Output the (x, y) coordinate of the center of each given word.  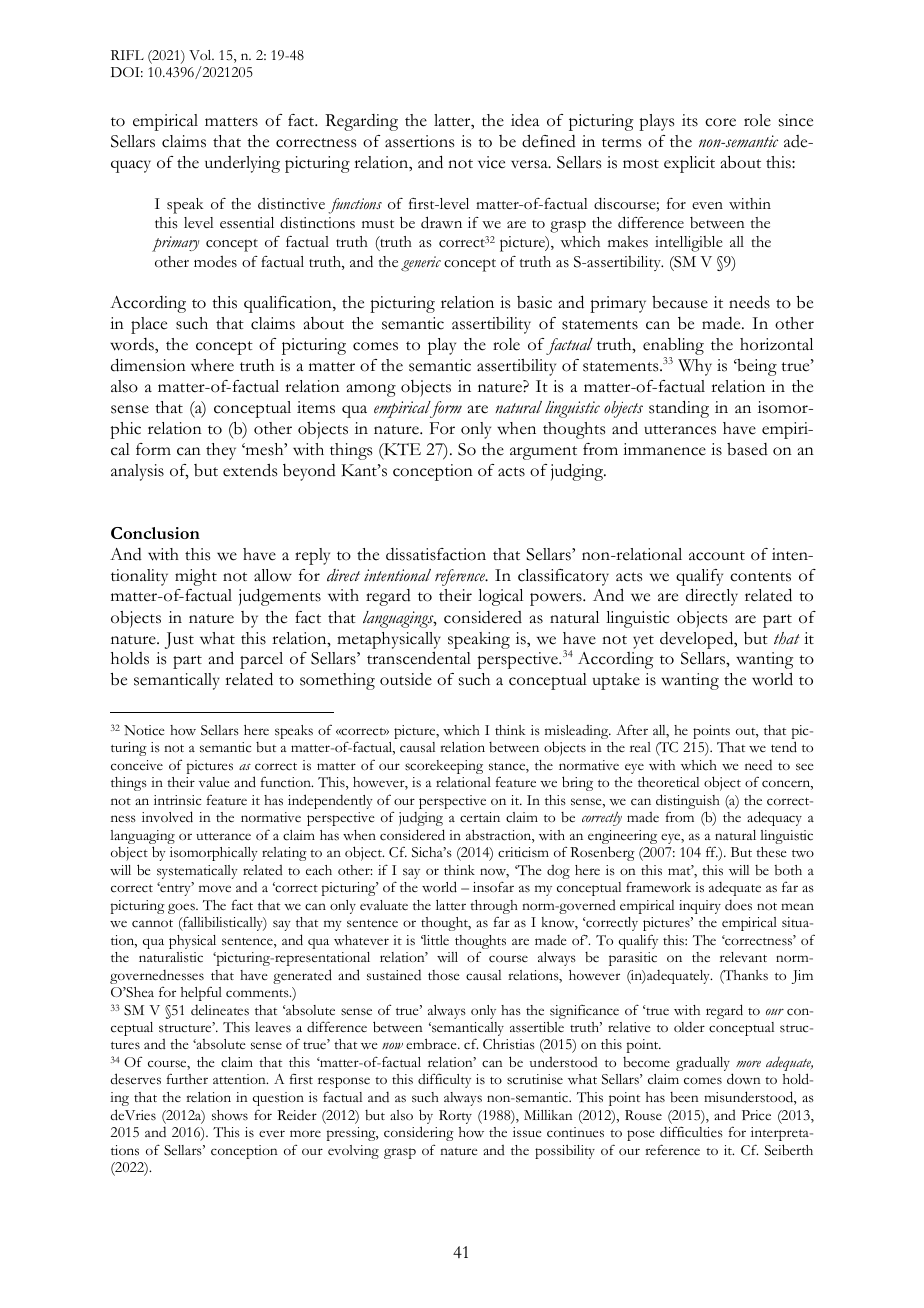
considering (419, 1133)
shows (230, 1115)
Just (179, 640)
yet (643, 642)
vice (491, 162)
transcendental (419, 658)
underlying (242, 164)
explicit (689, 164)
